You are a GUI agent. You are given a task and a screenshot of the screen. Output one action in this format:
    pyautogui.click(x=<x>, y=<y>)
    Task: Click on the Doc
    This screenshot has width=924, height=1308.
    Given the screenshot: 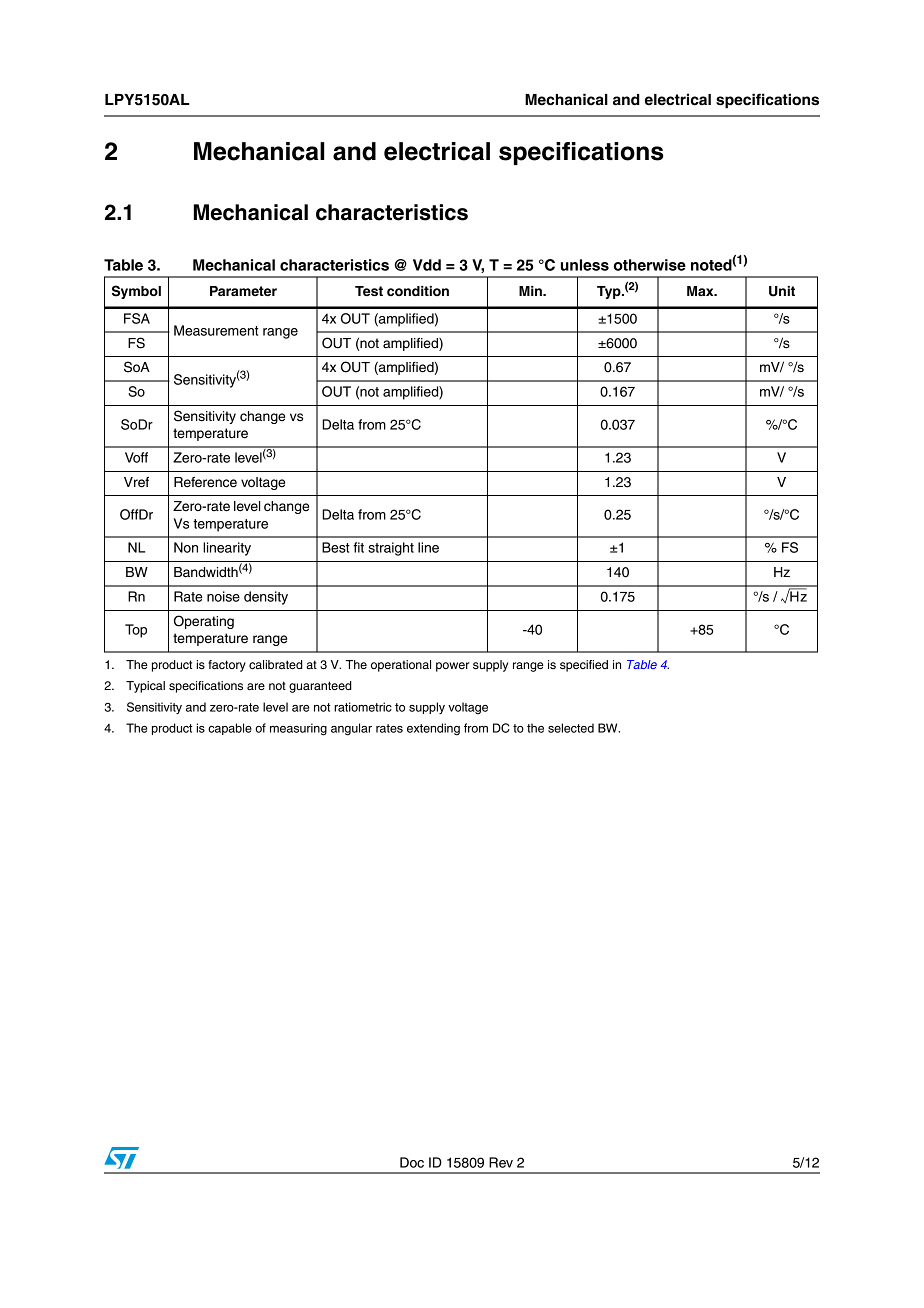 What is the action you would take?
    pyautogui.click(x=412, y=1162)
